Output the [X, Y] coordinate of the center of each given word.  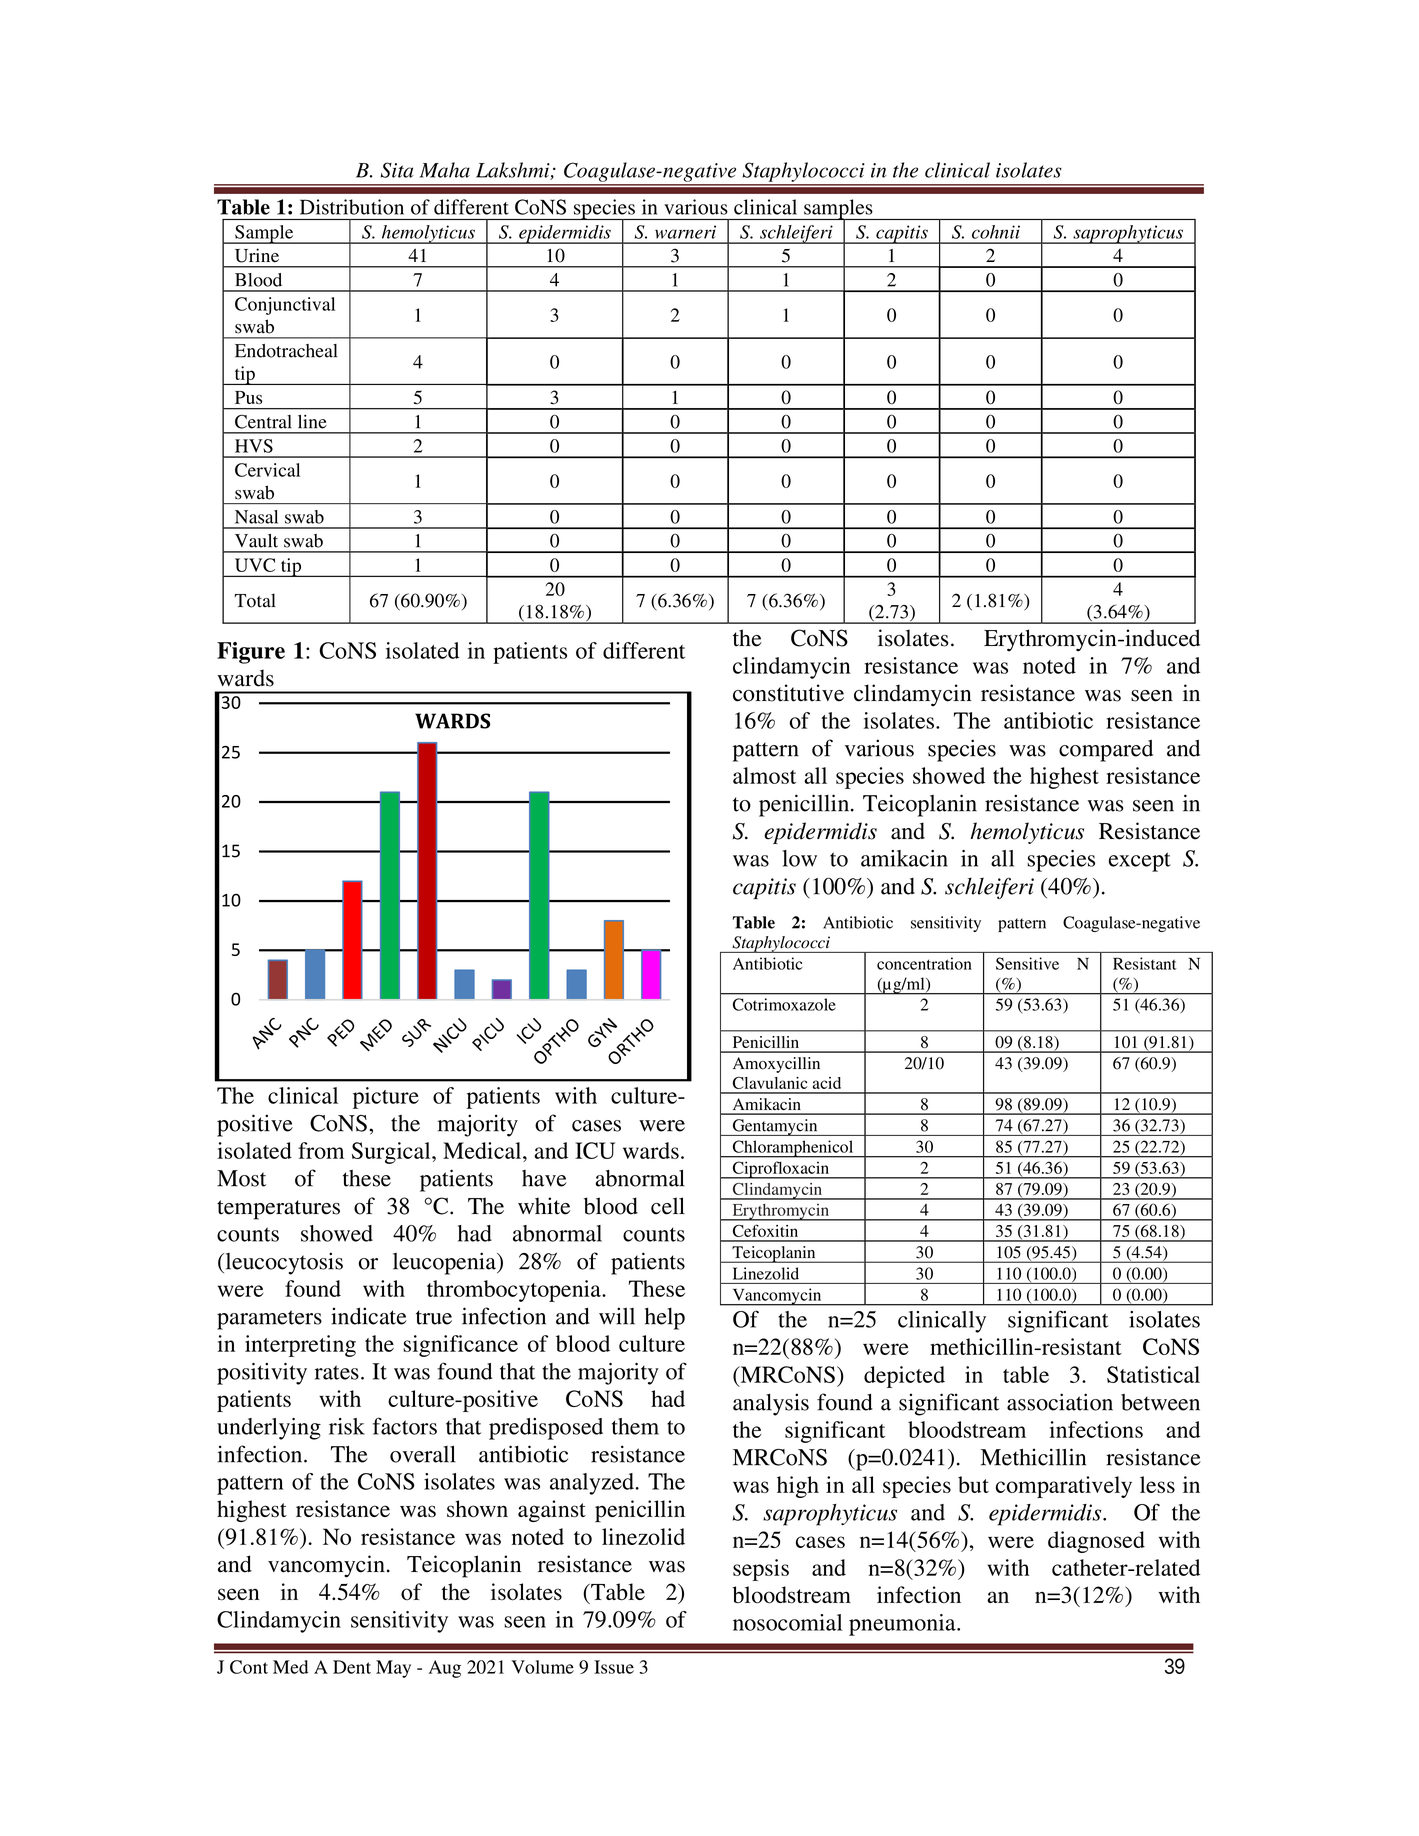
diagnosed [1096, 1542]
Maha [445, 170]
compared [1106, 751]
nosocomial [787, 1622]
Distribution [352, 207]
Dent [352, 1667]
